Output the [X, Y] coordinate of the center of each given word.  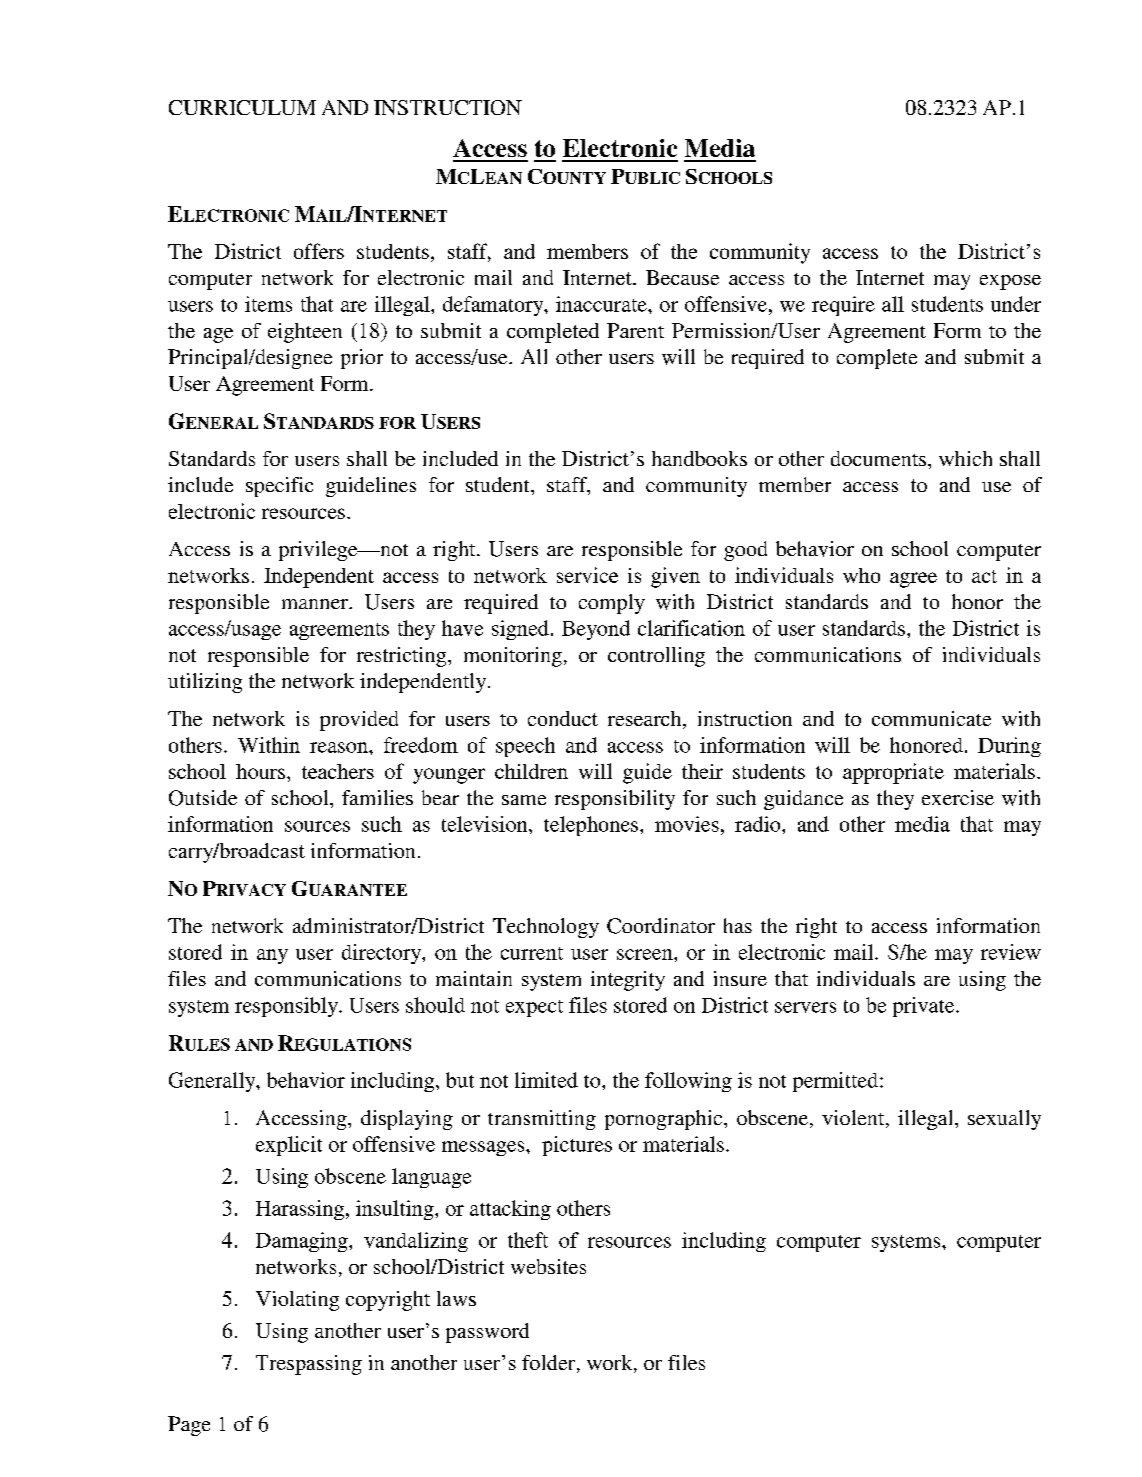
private [925, 1007]
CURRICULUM [242, 107]
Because [682, 277]
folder [550, 1364]
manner [316, 604]
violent [854, 1119]
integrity [628, 981]
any [272, 956]
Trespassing [309, 1365]
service [587, 575]
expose [1010, 282]
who [861, 575]
